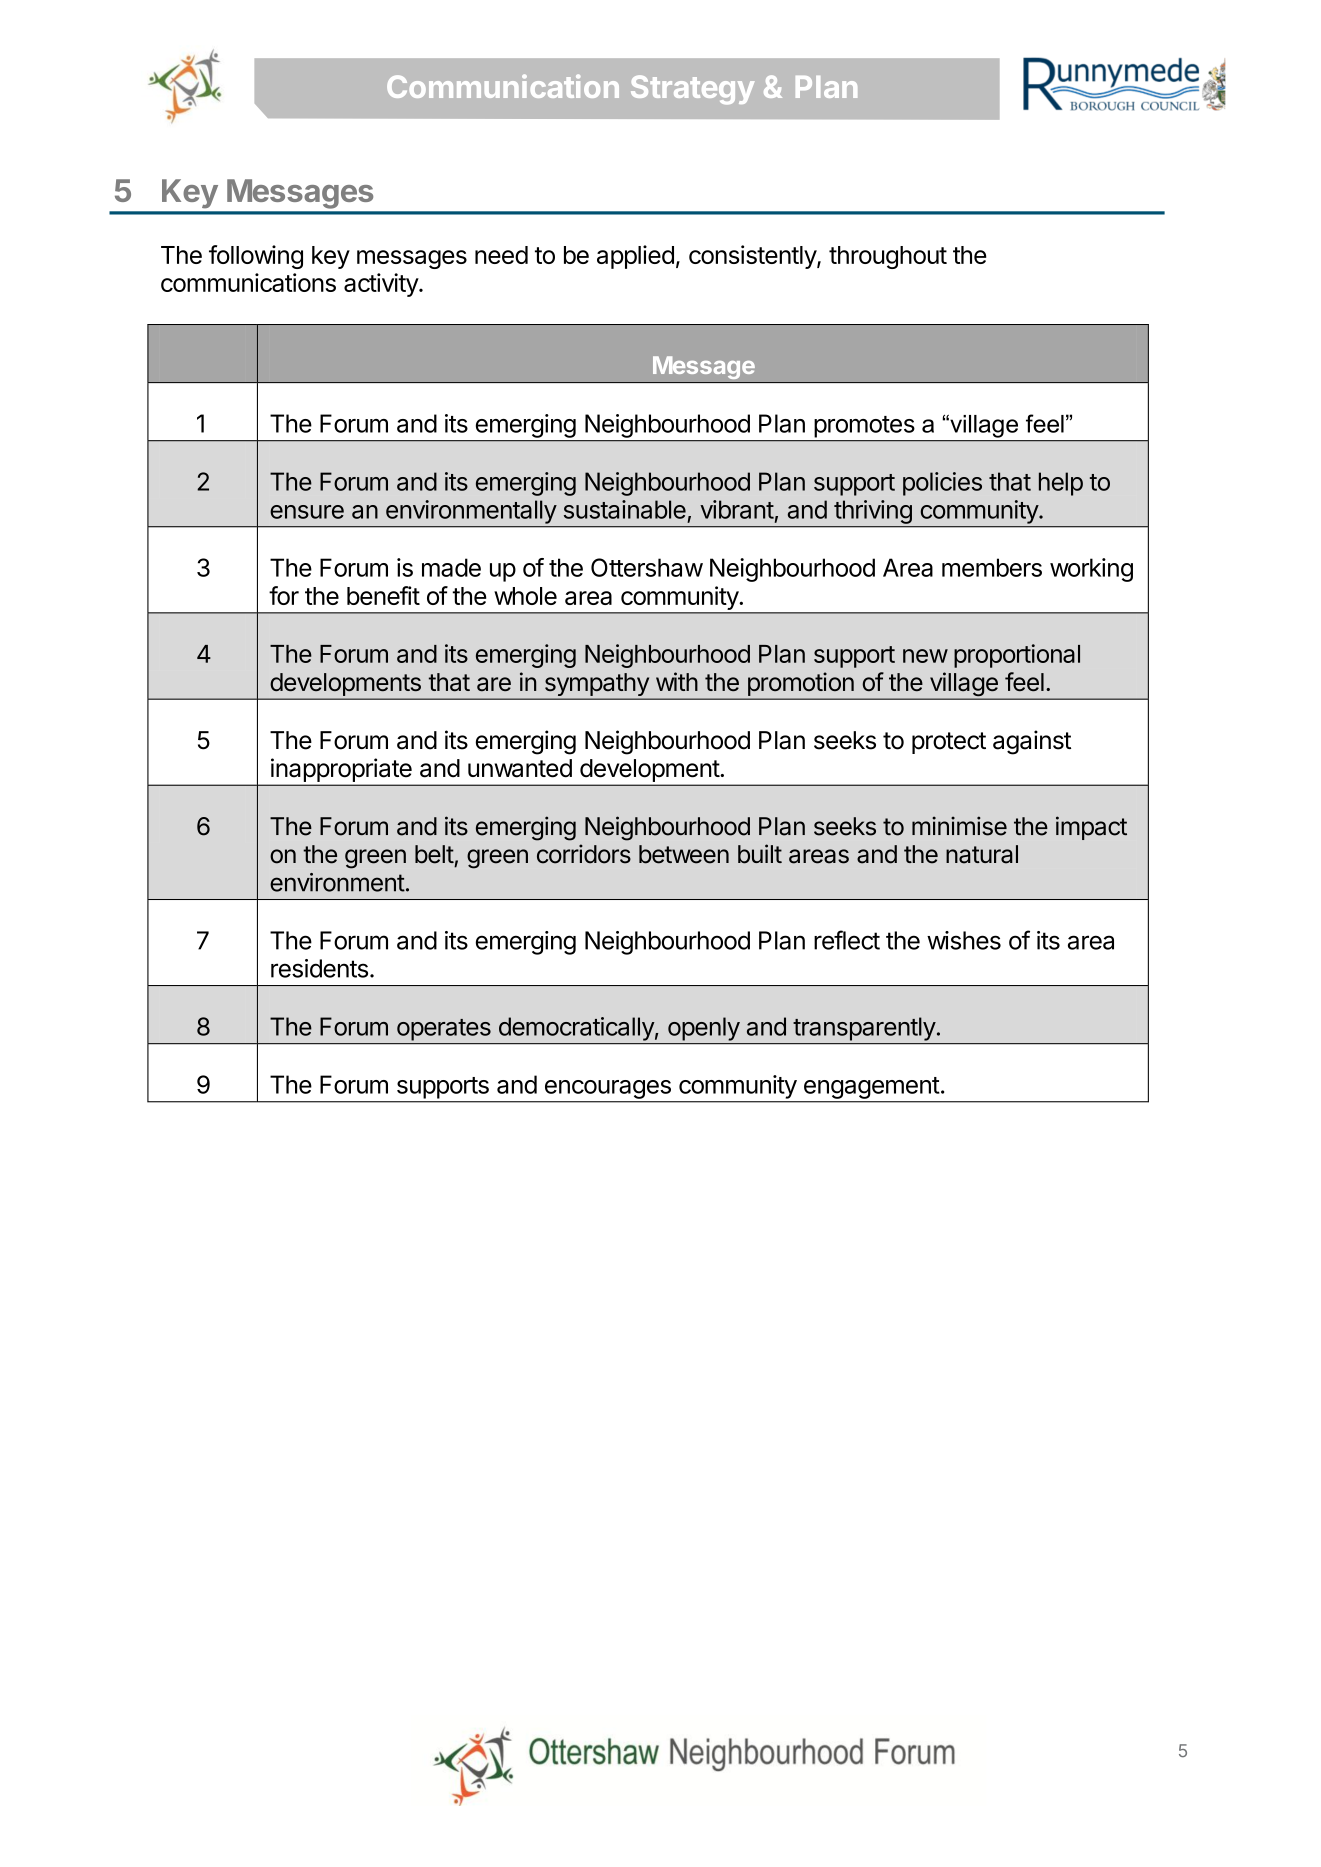  I want to click on following, so click(256, 257).
